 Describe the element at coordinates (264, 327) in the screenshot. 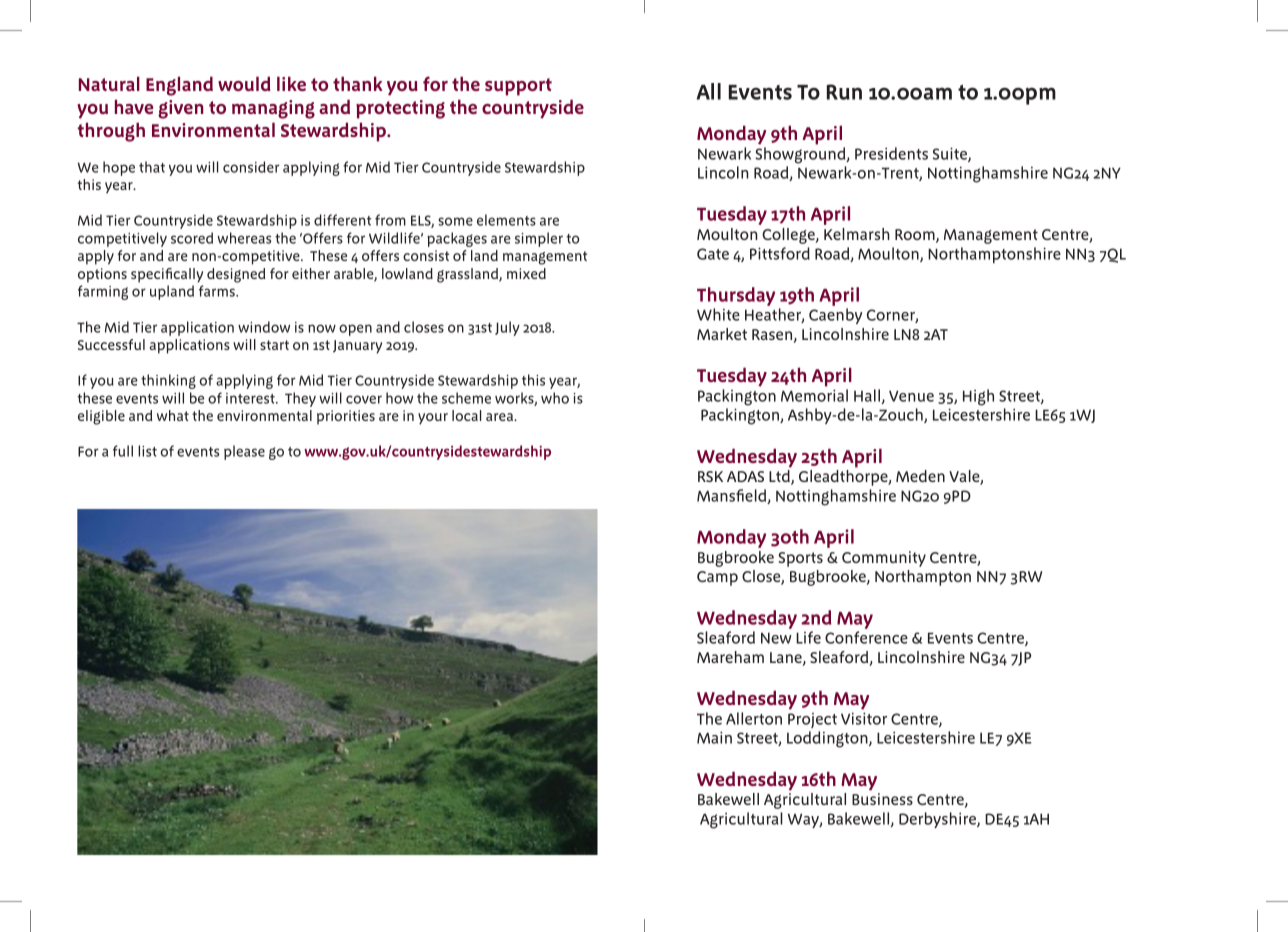

I see `window` at that location.
